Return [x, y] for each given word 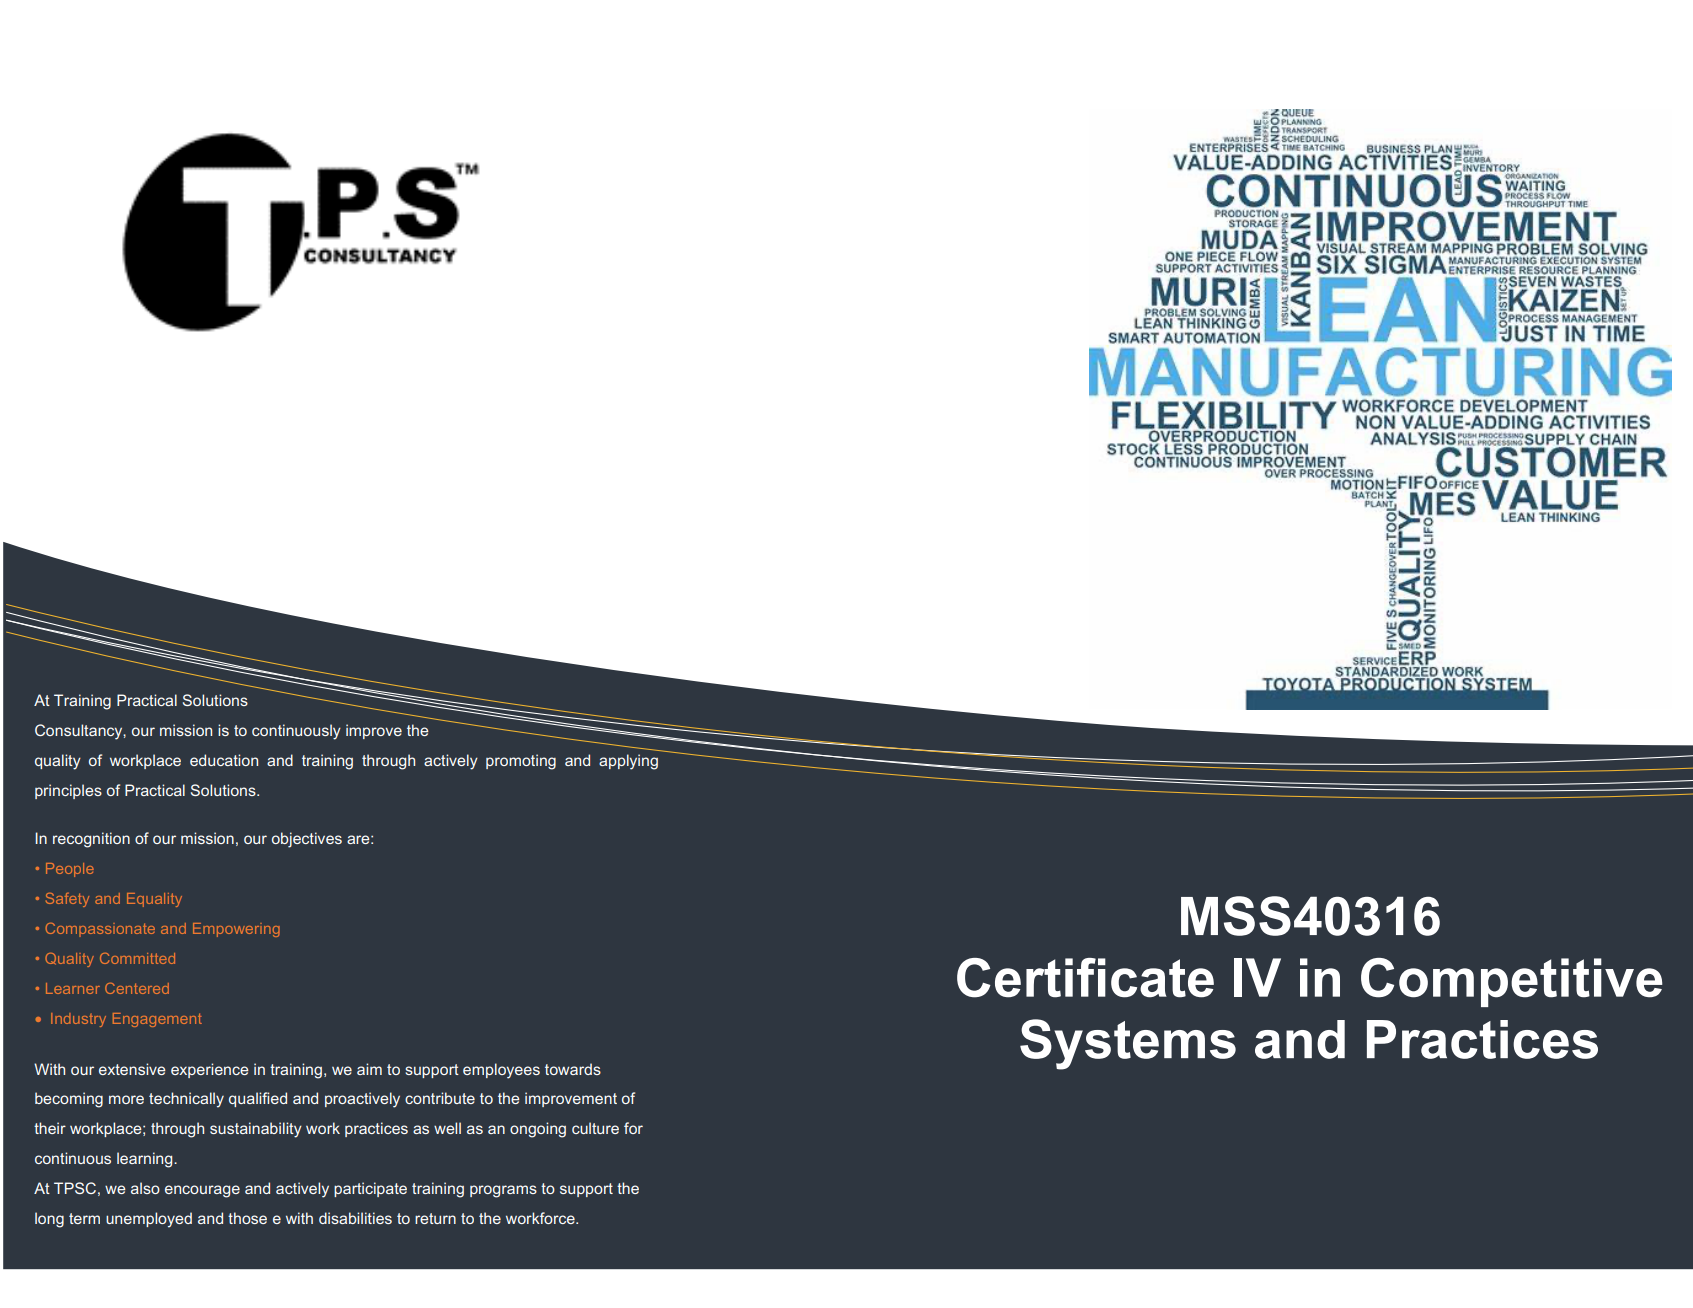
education [224, 760]
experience [210, 1070]
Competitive [1512, 982]
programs [503, 1191]
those [247, 1218]
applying [628, 762]
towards [573, 1069]
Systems [1128, 1044]
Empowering [236, 930]
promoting [521, 762]
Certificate [1085, 978]
